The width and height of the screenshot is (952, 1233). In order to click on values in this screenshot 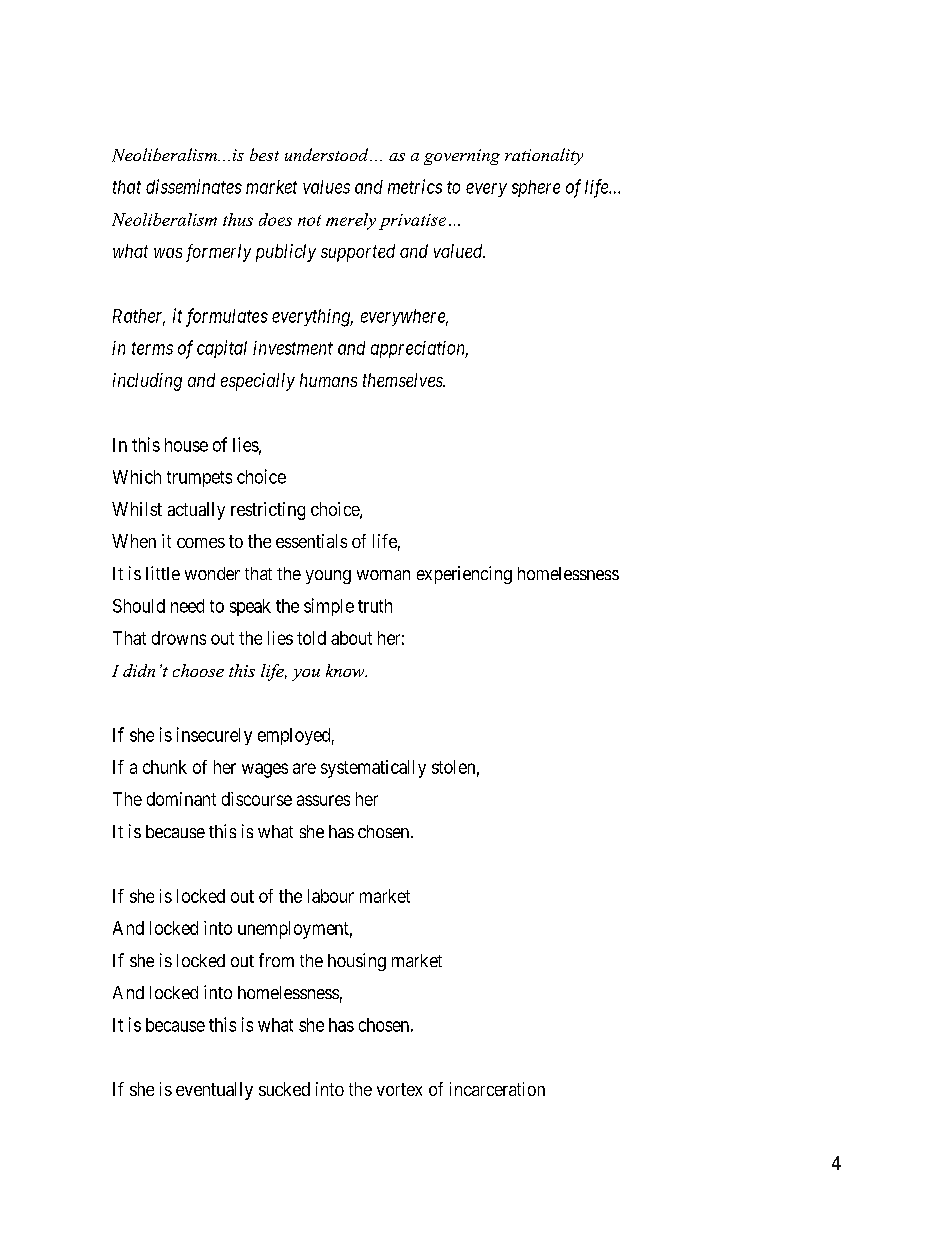, I will do `click(326, 187)`.
